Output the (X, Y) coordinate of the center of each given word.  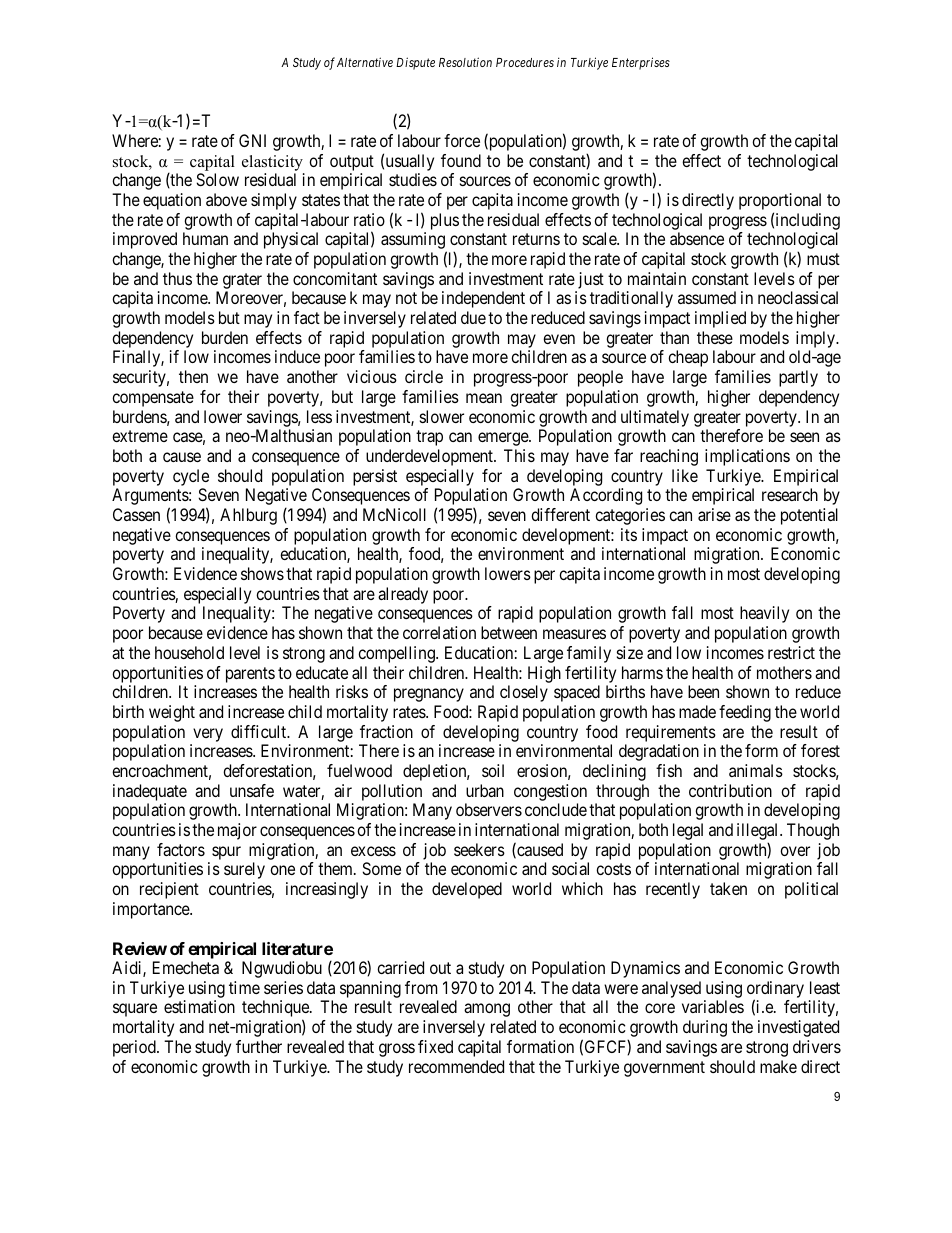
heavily (764, 614)
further (259, 1046)
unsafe (252, 790)
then (193, 376)
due (473, 317)
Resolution (465, 62)
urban (485, 790)
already (403, 595)
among (487, 1010)
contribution (730, 790)
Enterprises (641, 63)
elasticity (272, 163)
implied (720, 319)
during (705, 1028)
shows (262, 573)
